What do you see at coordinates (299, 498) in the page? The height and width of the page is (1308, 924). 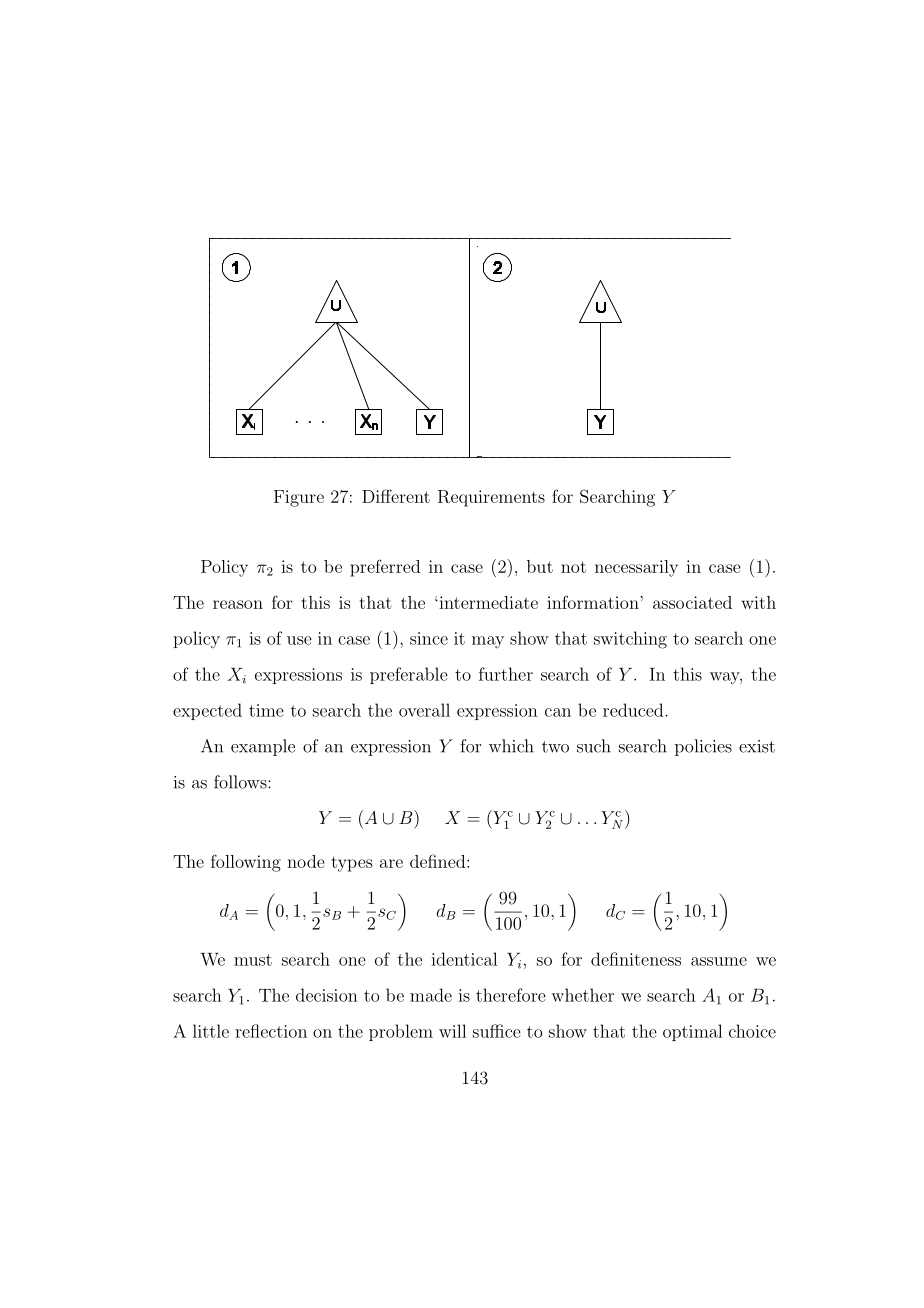 I see `Figure` at bounding box center [299, 498].
